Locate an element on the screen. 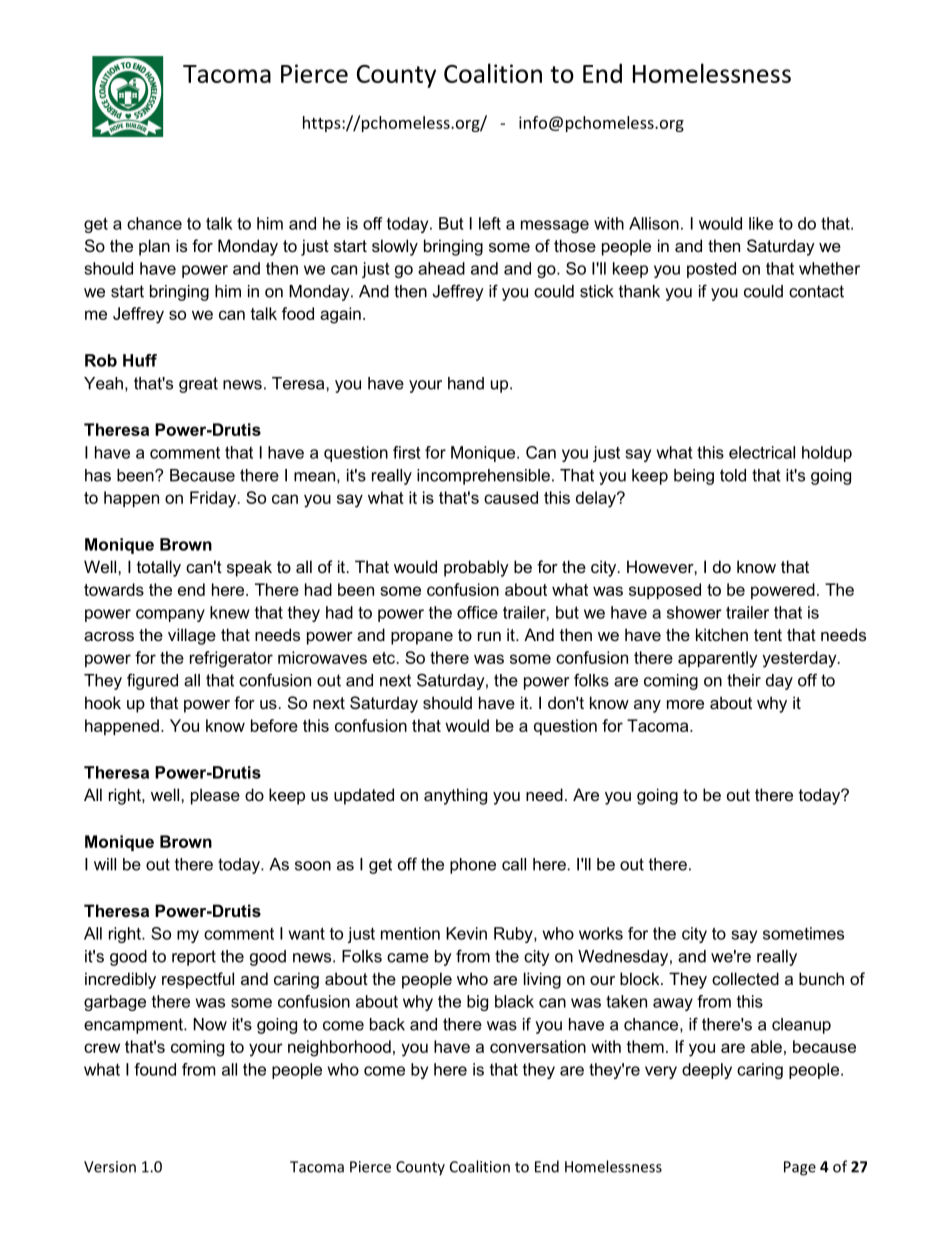  their is located at coordinates (744, 680).
